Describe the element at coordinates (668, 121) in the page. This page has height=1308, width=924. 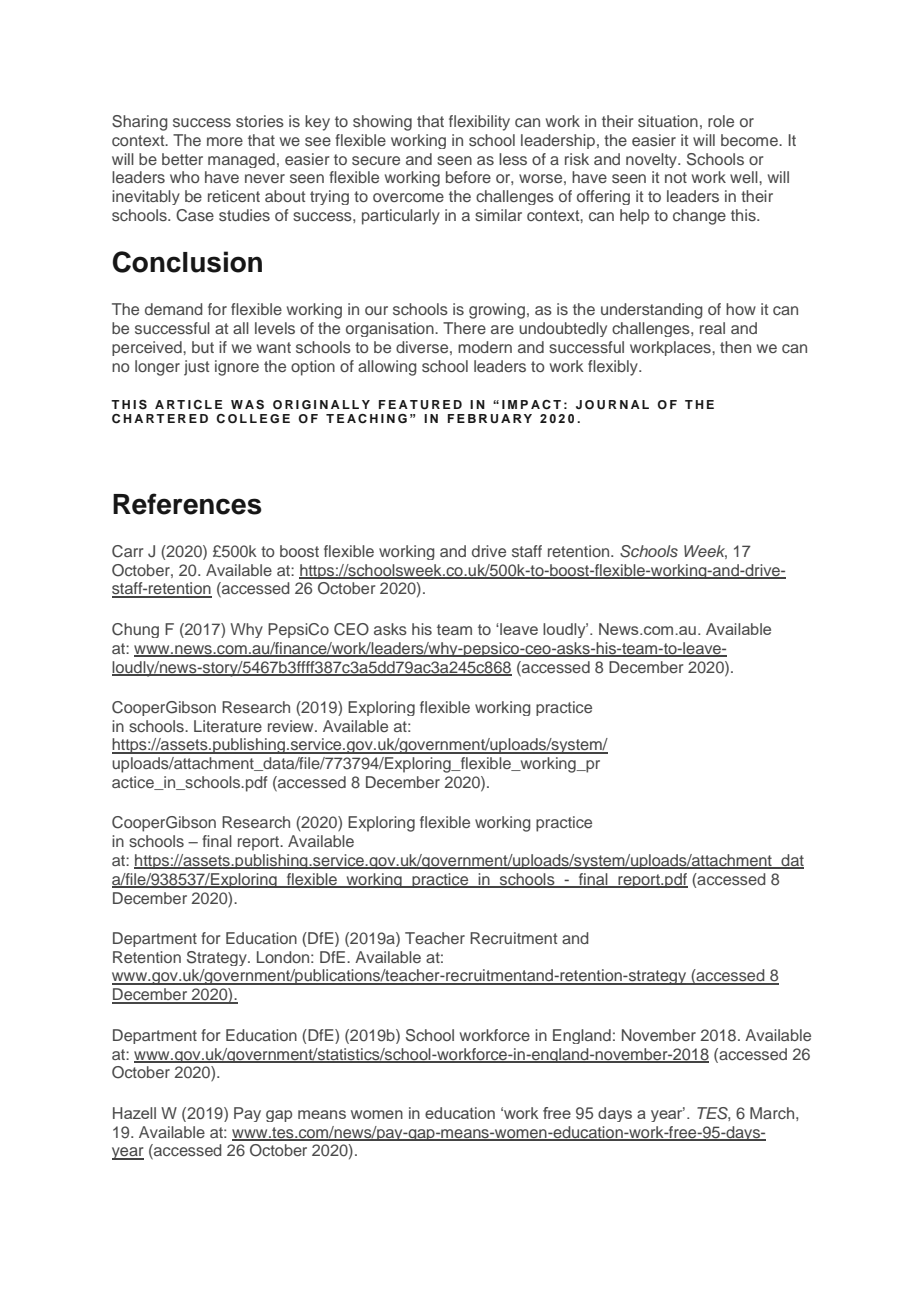
I see `situation` at that location.
